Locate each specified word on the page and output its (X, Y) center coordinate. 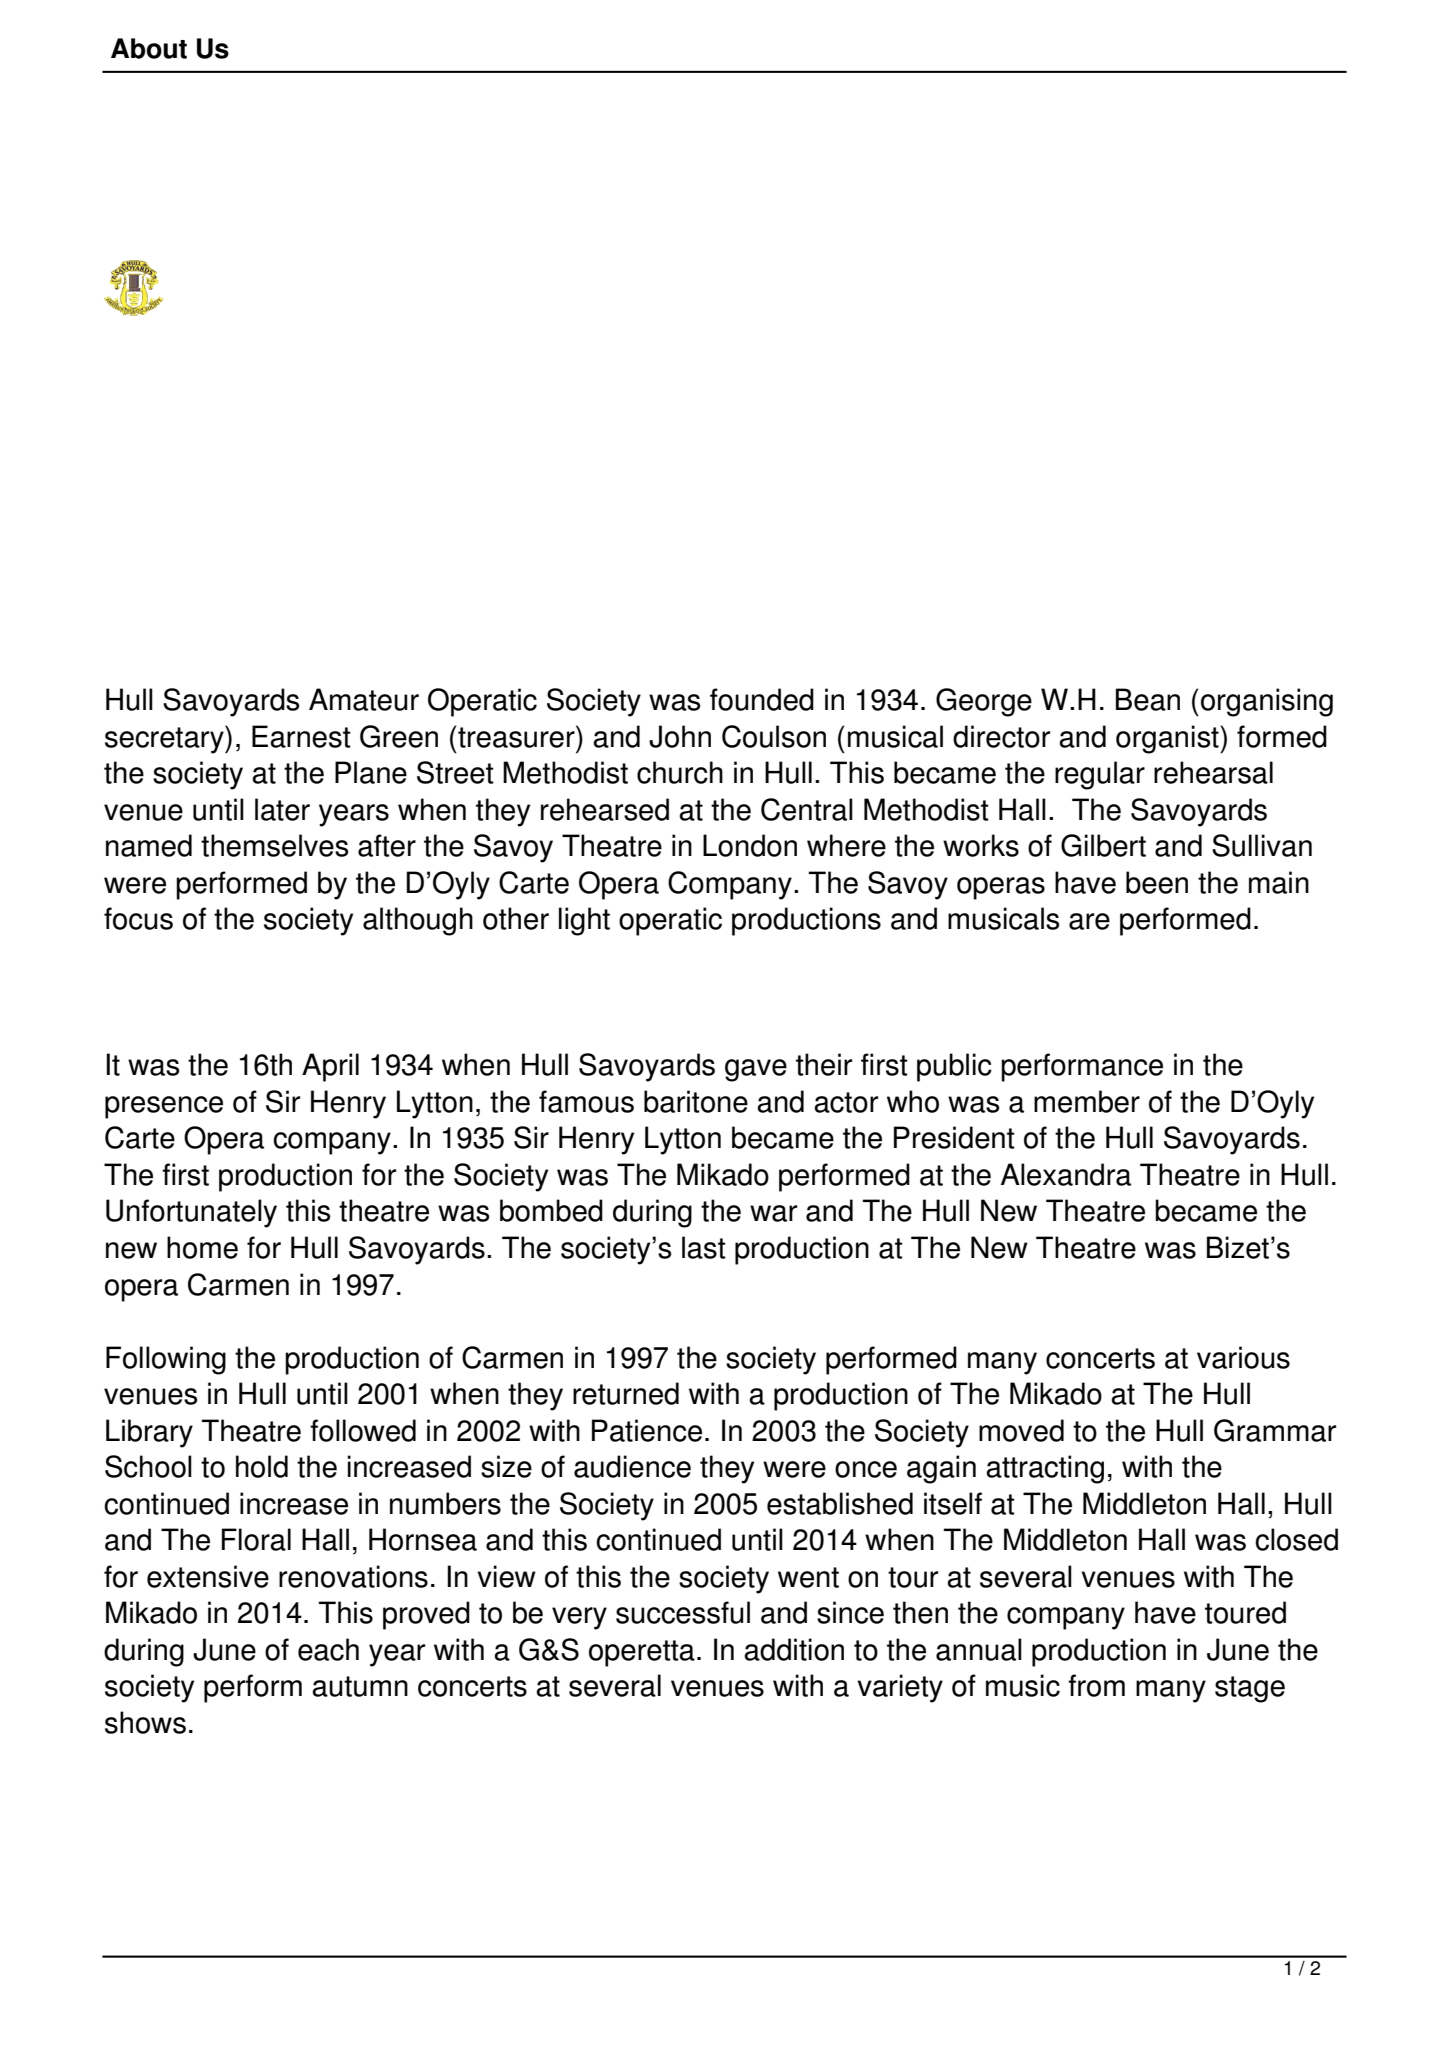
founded (762, 699)
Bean (1148, 699)
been (1157, 882)
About (149, 48)
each (328, 1649)
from (1096, 1685)
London (750, 845)
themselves (274, 845)
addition (794, 1649)
